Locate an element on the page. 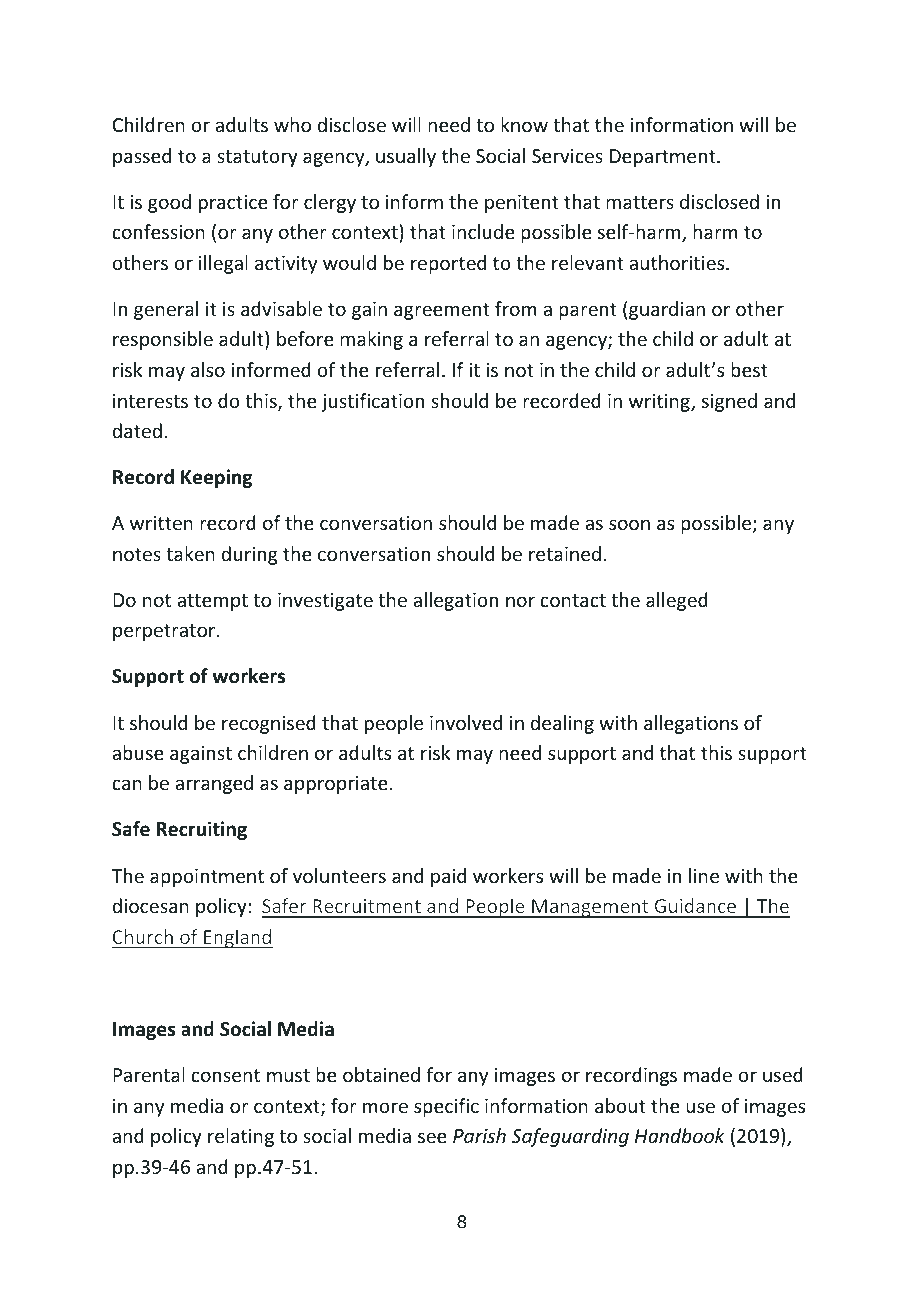  consent is located at coordinates (225, 1075).
